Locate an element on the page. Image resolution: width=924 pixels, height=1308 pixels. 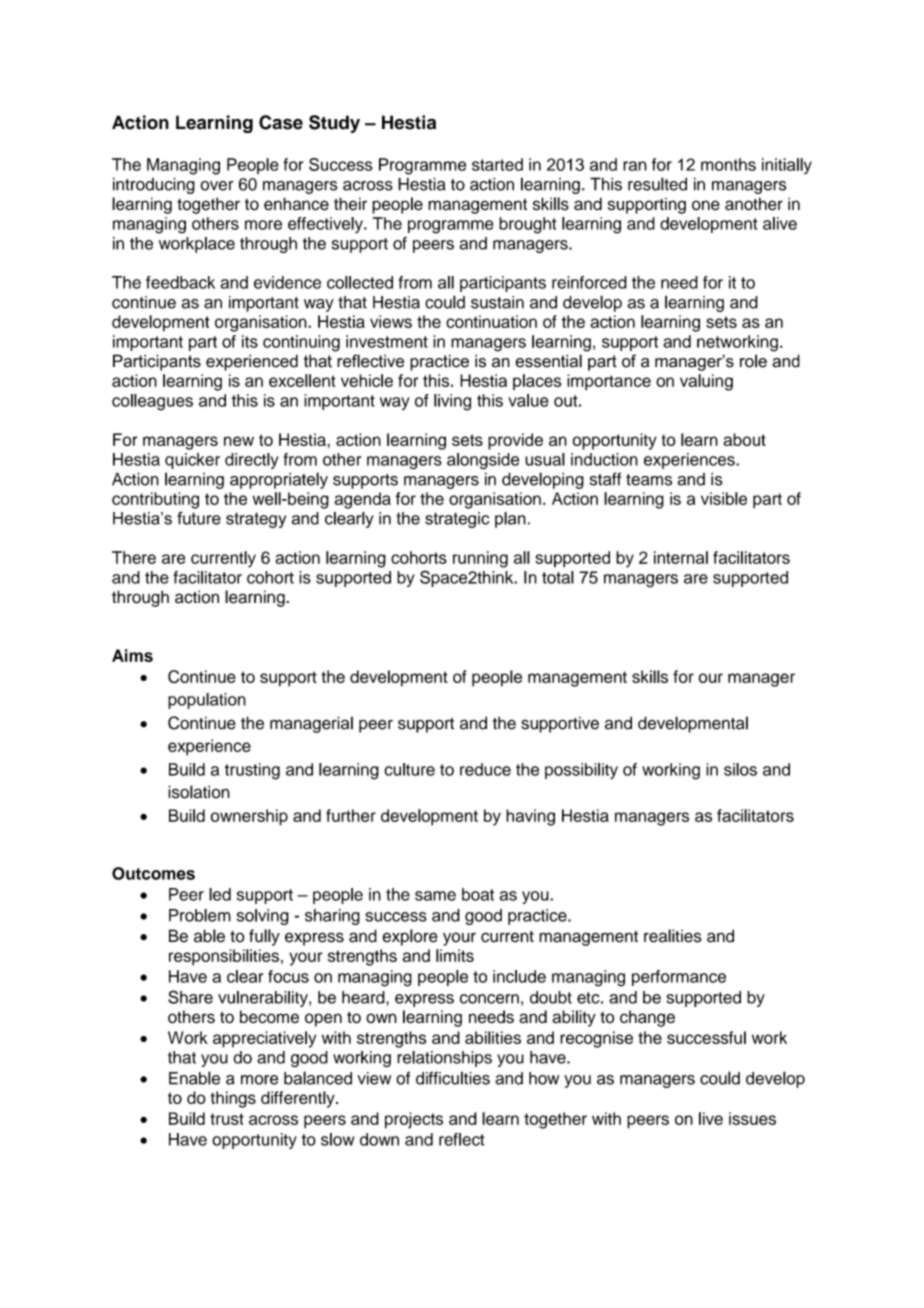
issues is located at coordinates (752, 1118).
